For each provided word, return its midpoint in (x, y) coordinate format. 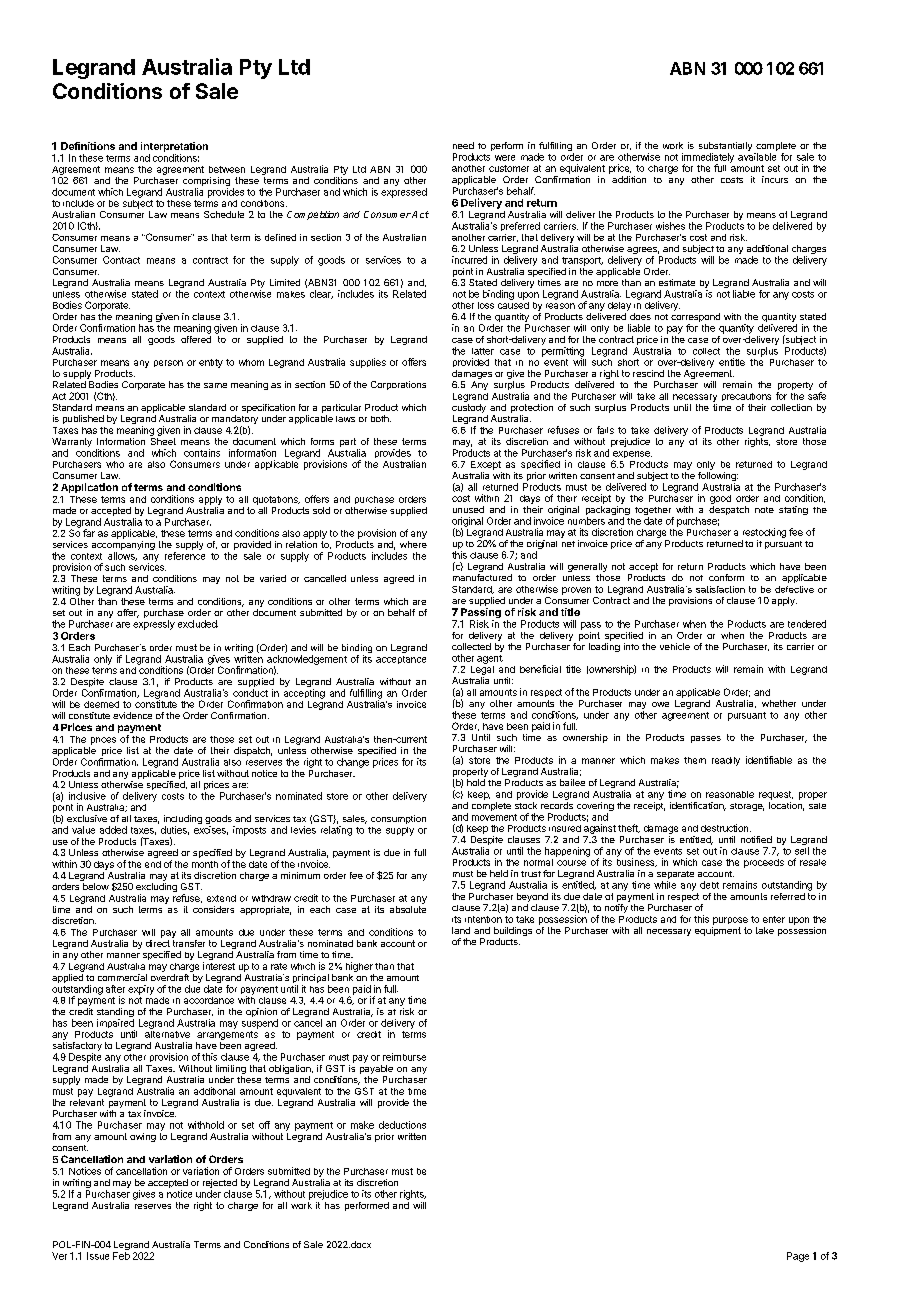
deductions (402, 1125)
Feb (121, 1256)
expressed (404, 193)
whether (779, 703)
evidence (132, 715)
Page (798, 1257)
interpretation (174, 148)
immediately (708, 159)
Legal (482, 669)
